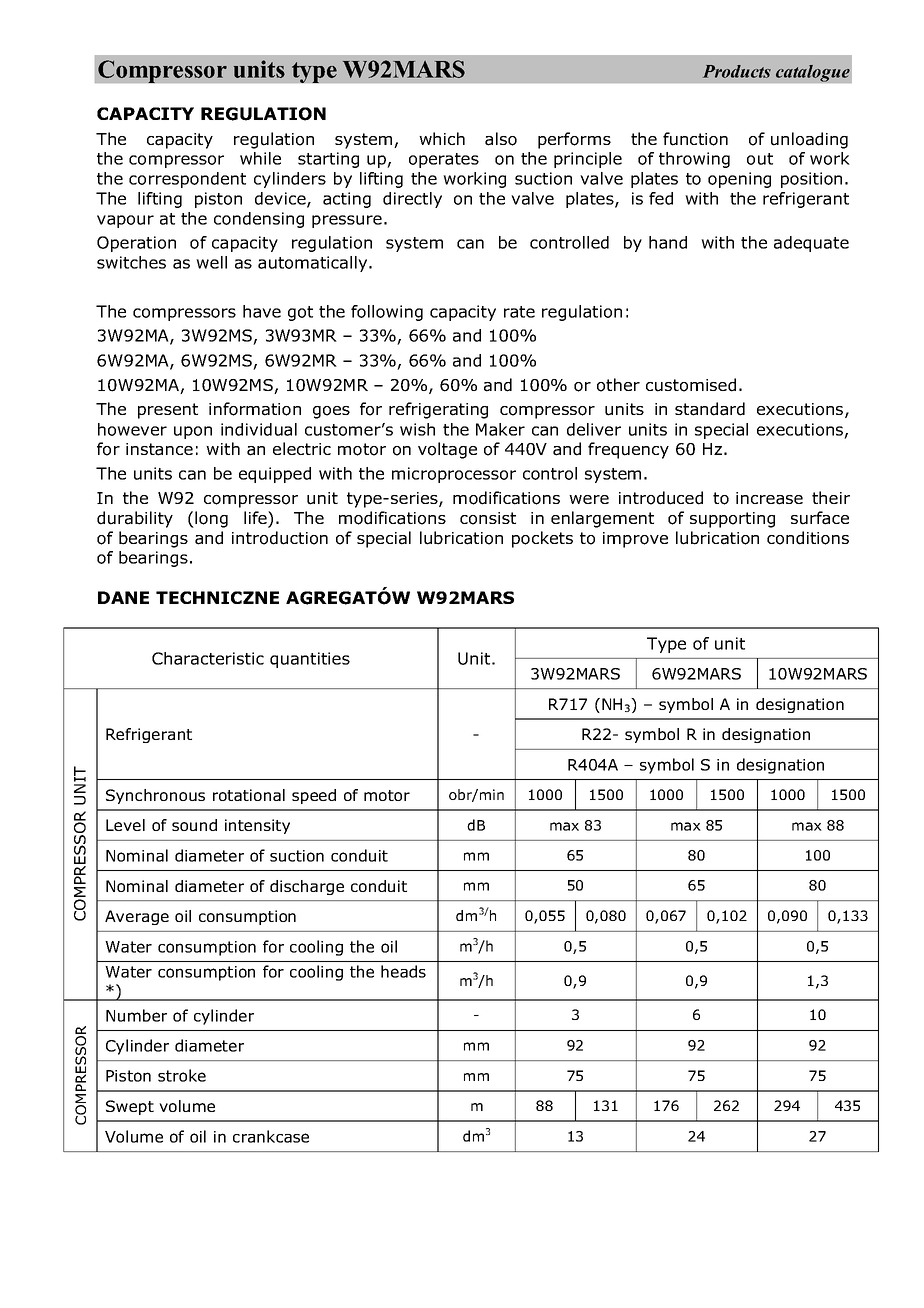 Image resolution: width=924 pixels, height=1308 pixels. Describe the element at coordinates (403, 971) in the image. I see `heads` at that location.
